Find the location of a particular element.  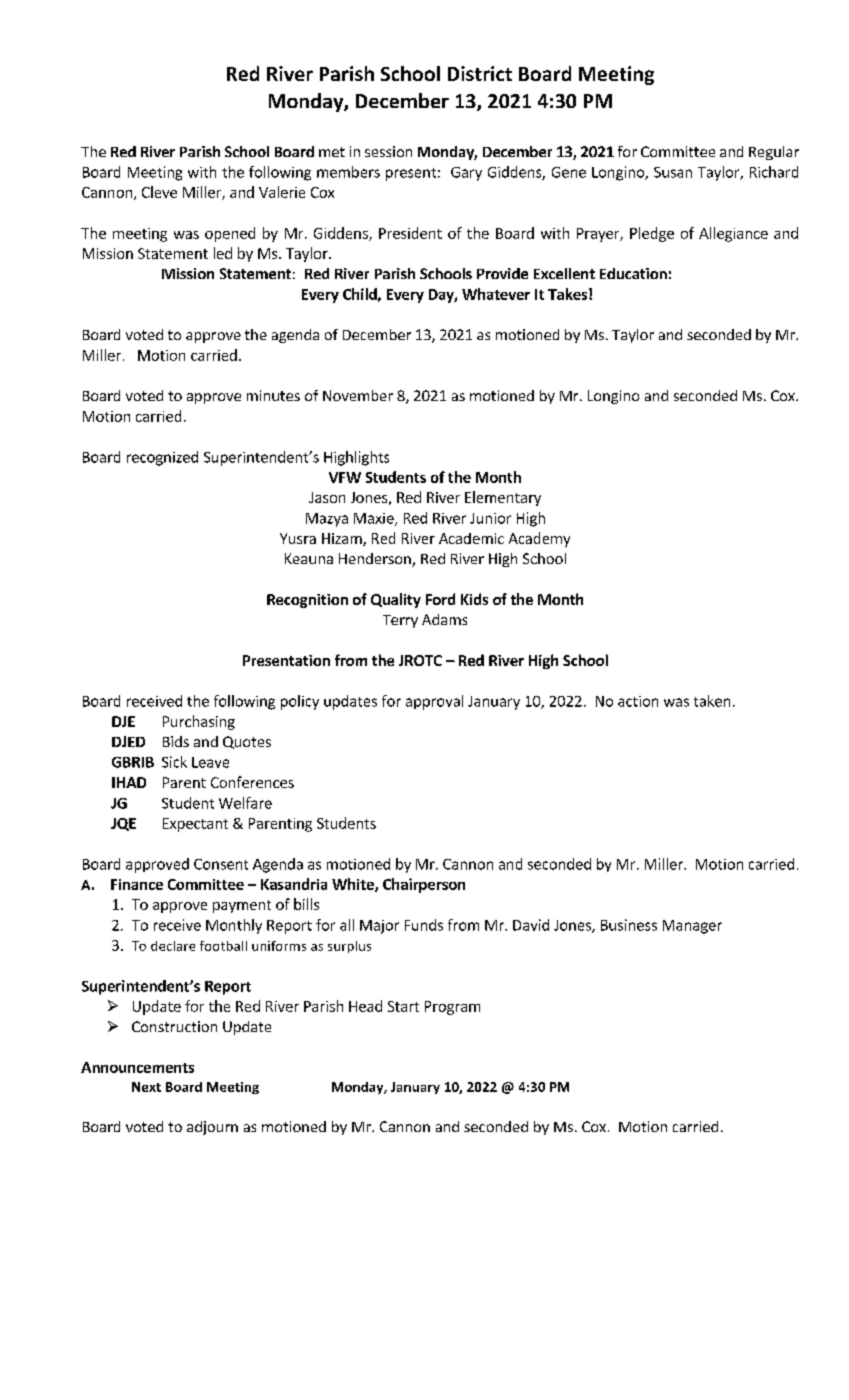

Construction is located at coordinates (174, 1026).
